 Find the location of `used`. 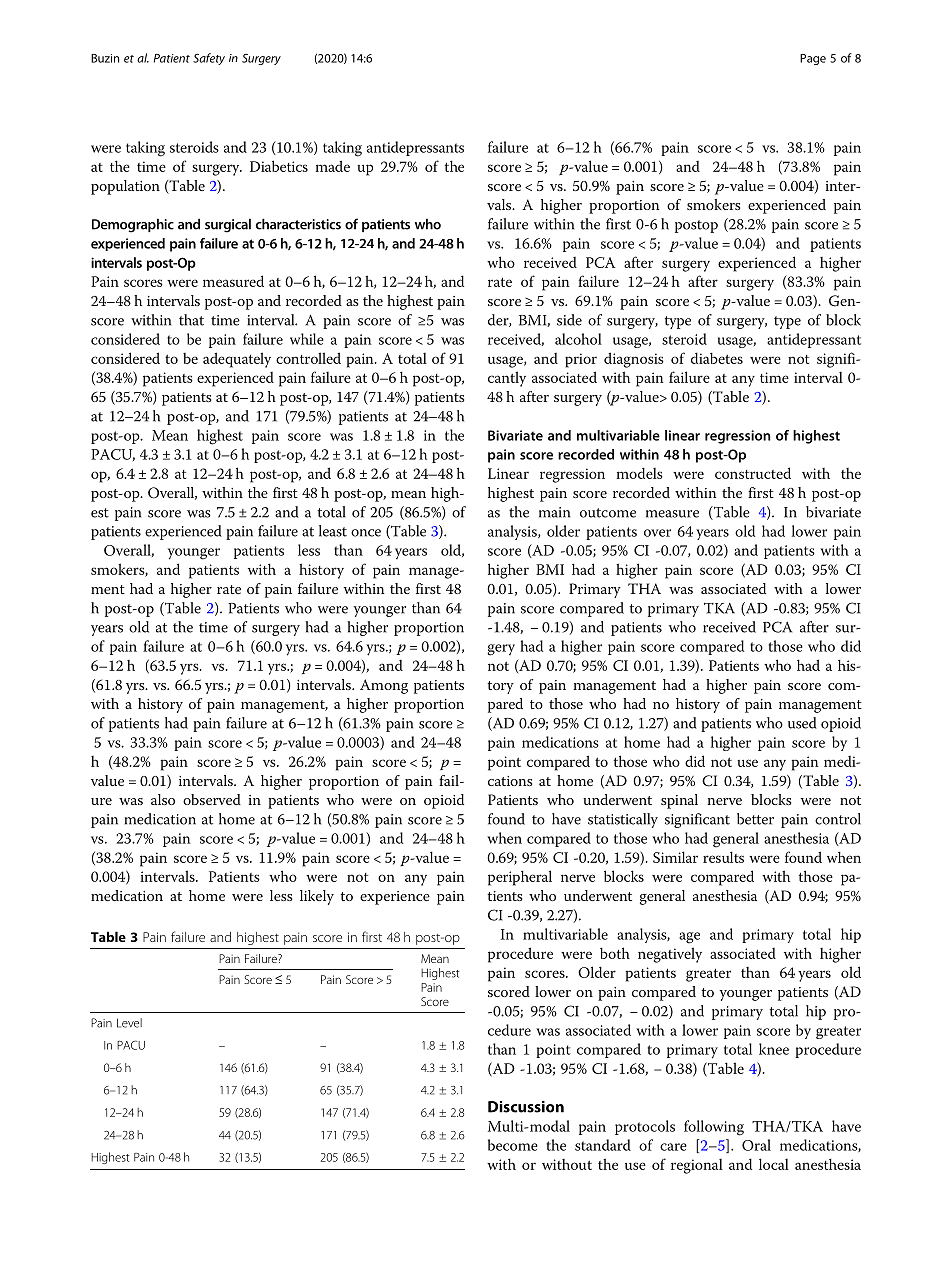

used is located at coordinates (802, 723).
